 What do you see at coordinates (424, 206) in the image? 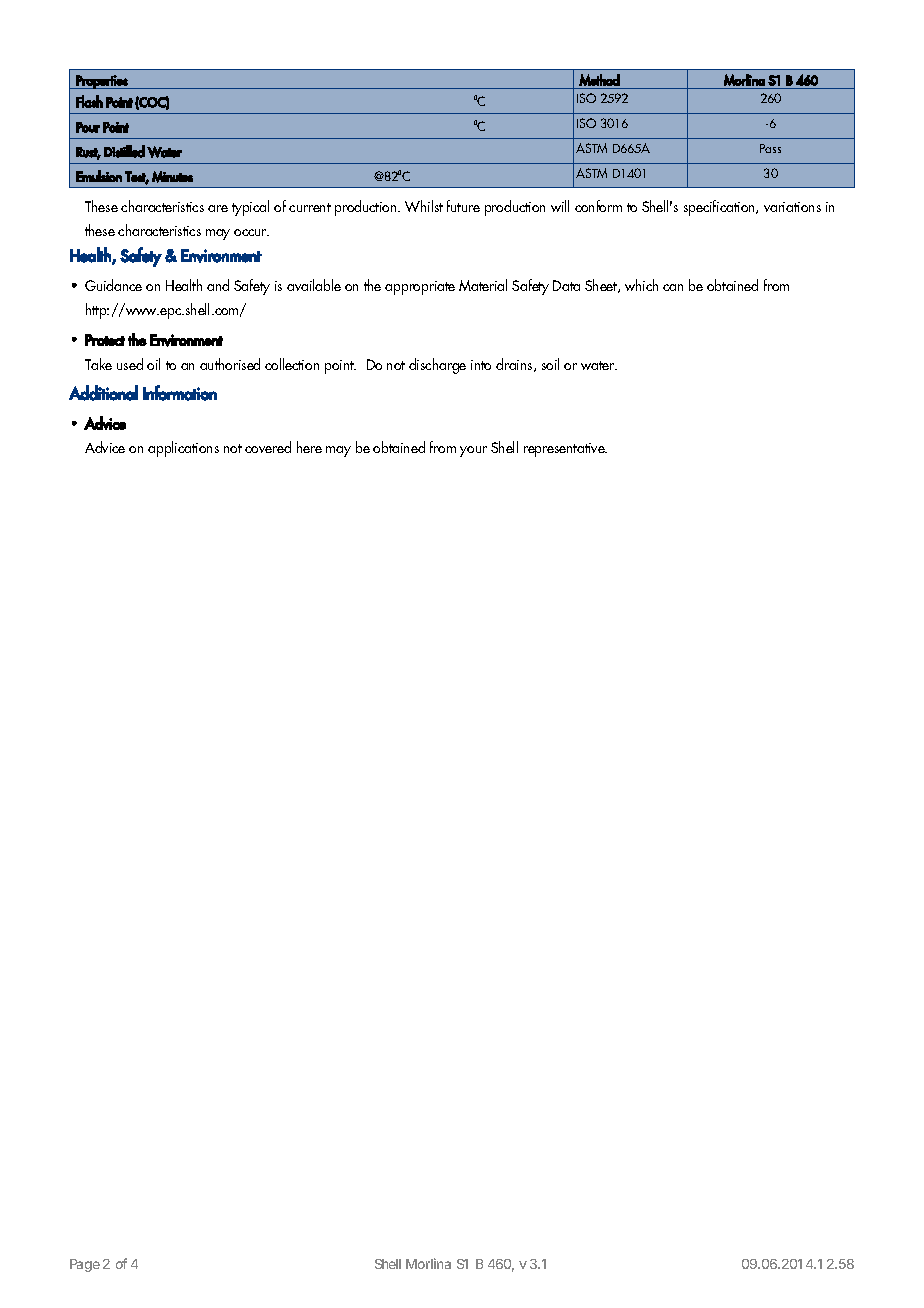
I see `Whilst` at bounding box center [424, 206].
